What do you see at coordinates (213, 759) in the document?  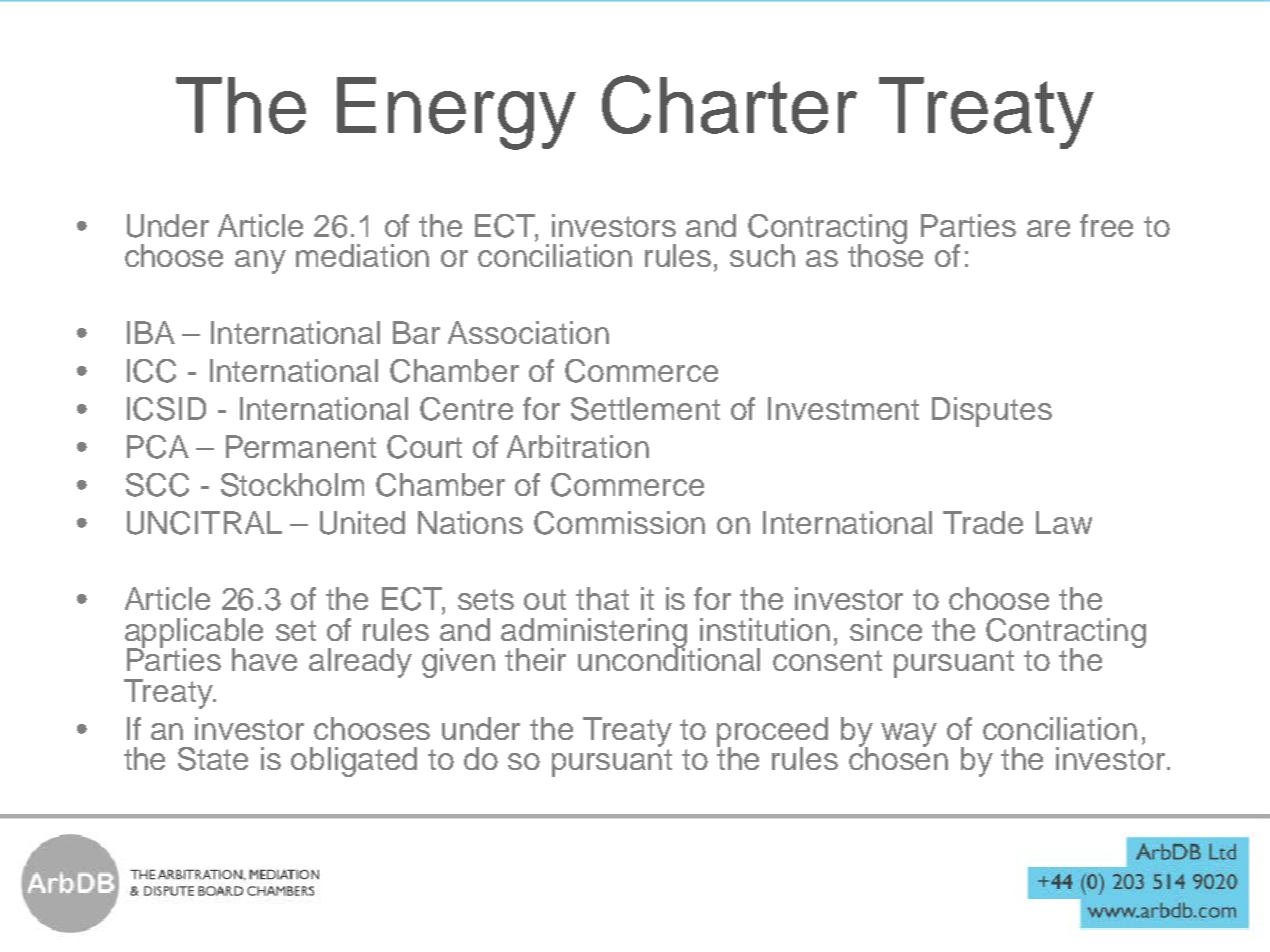 I see `State` at bounding box center [213, 759].
